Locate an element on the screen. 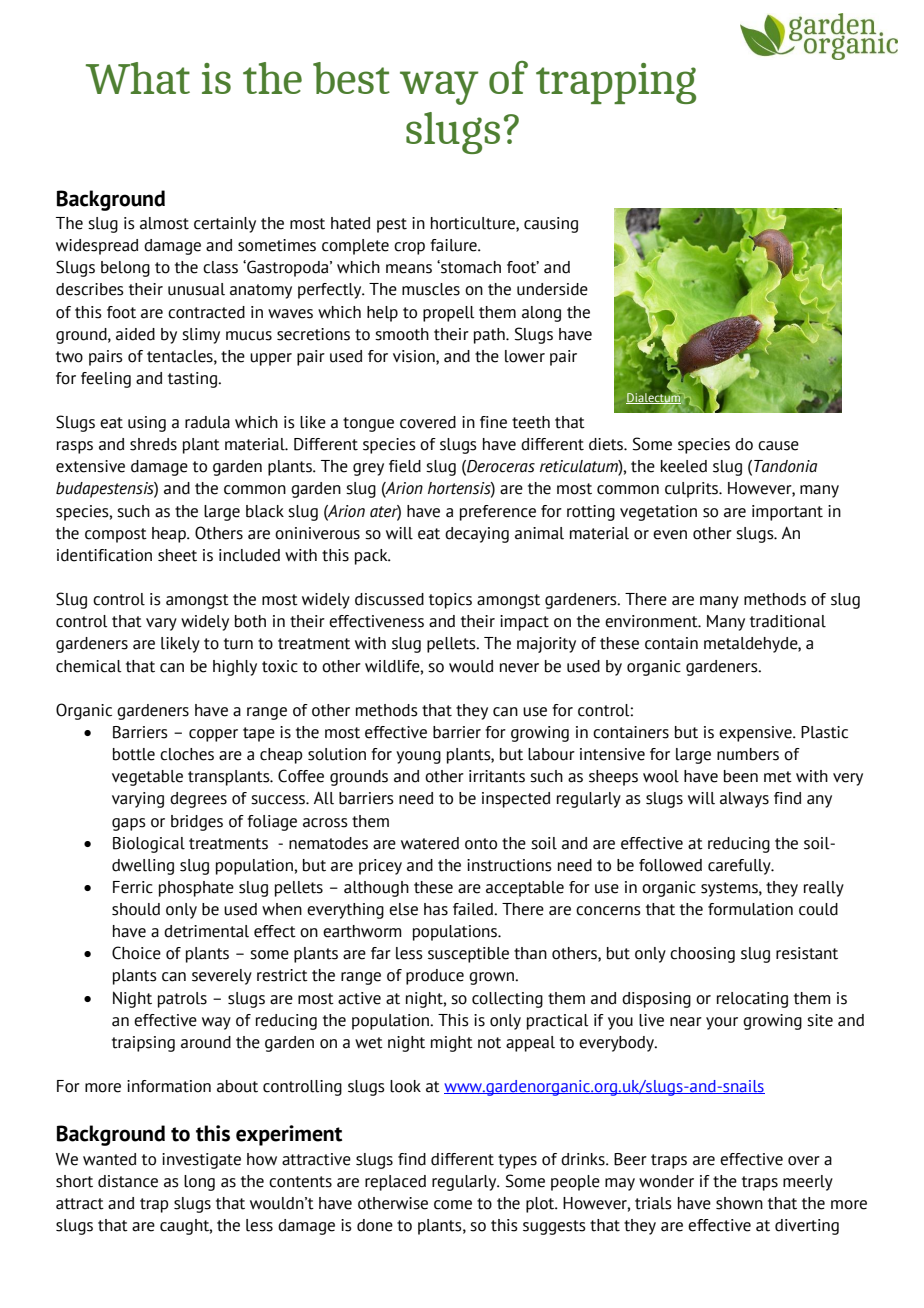 This screenshot has height=1308, width=924. aided is located at coordinates (135, 334).
